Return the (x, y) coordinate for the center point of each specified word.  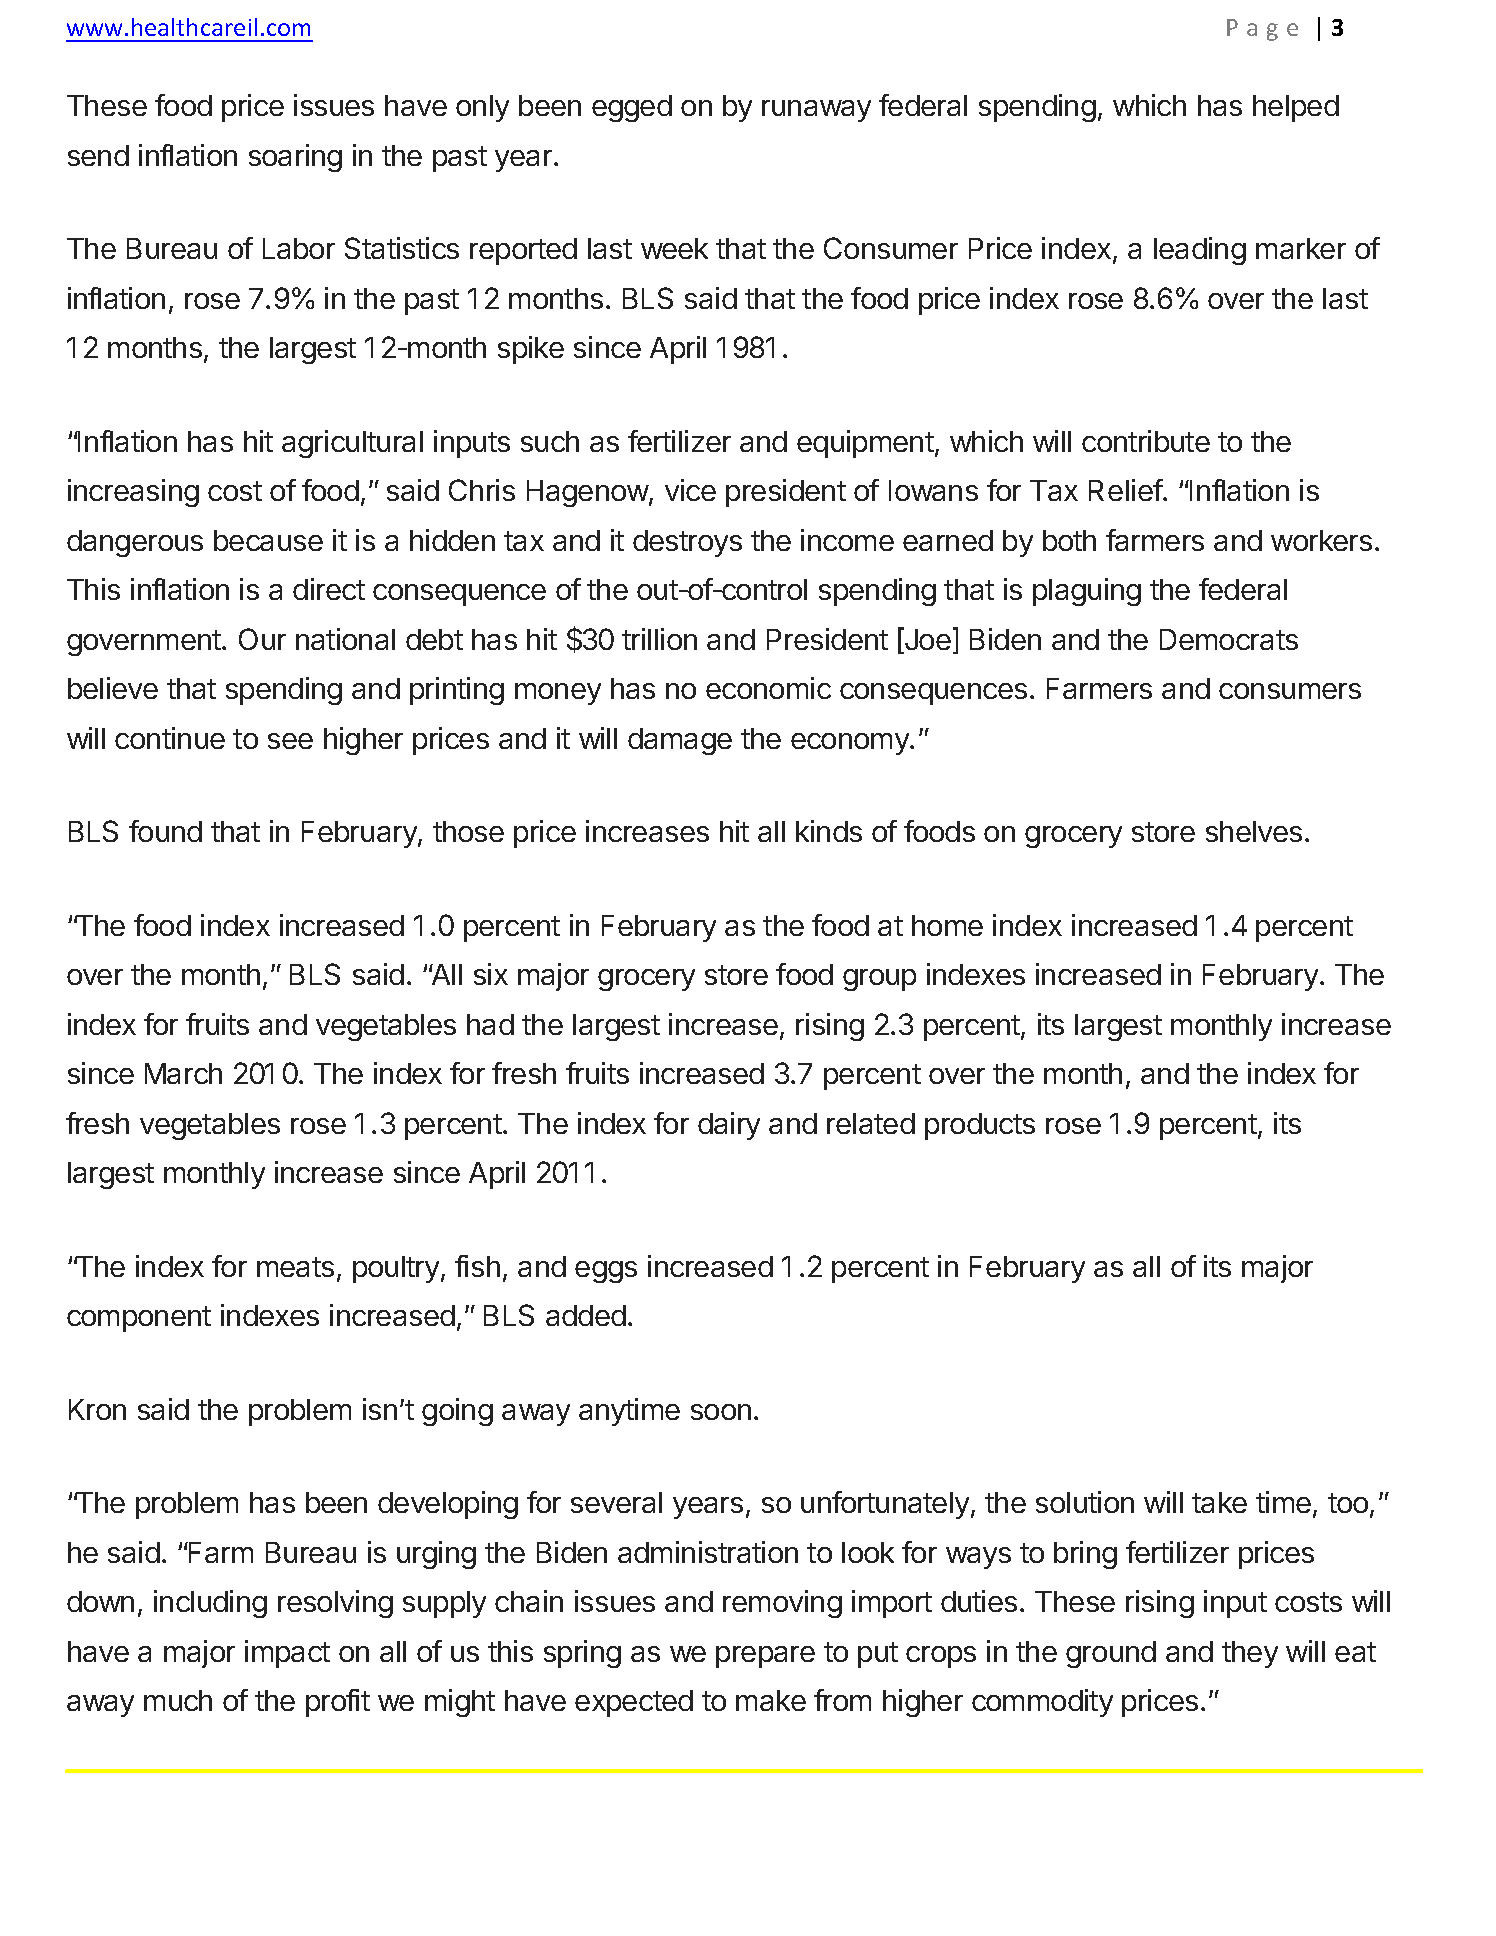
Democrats (1229, 639)
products (980, 1126)
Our (262, 639)
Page (1262, 30)
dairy (729, 1126)
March (183, 1073)
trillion (659, 639)
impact (287, 1654)
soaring (295, 158)
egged (632, 108)
